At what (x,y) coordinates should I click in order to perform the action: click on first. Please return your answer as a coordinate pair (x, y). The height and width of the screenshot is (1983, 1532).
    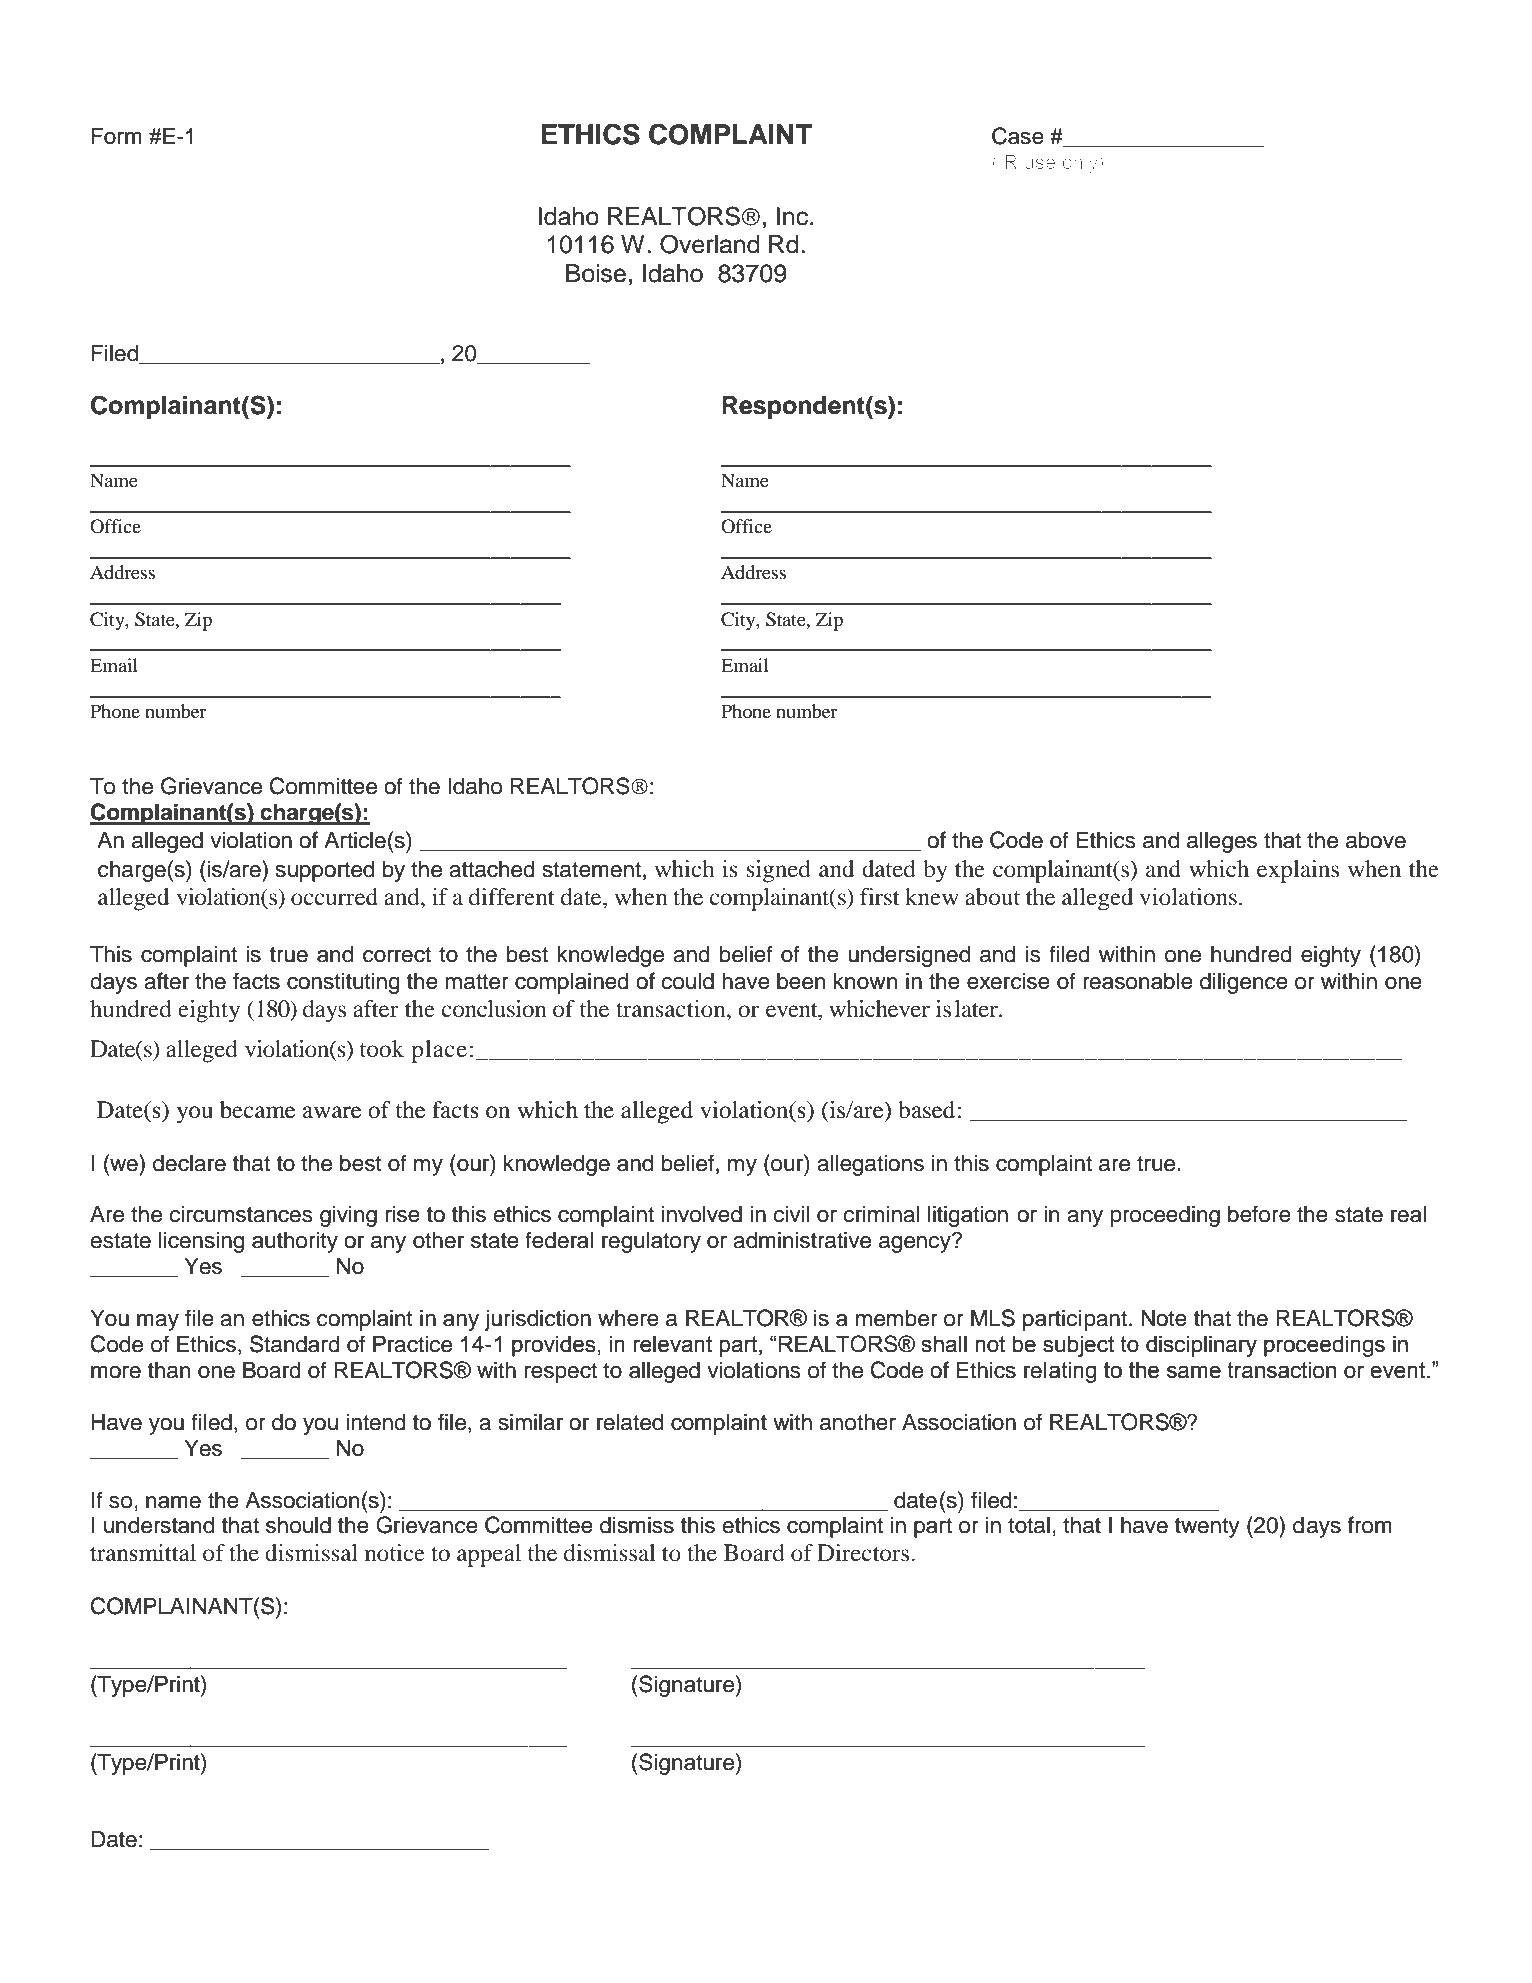
    Looking at the image, I should click on (880, 896).
